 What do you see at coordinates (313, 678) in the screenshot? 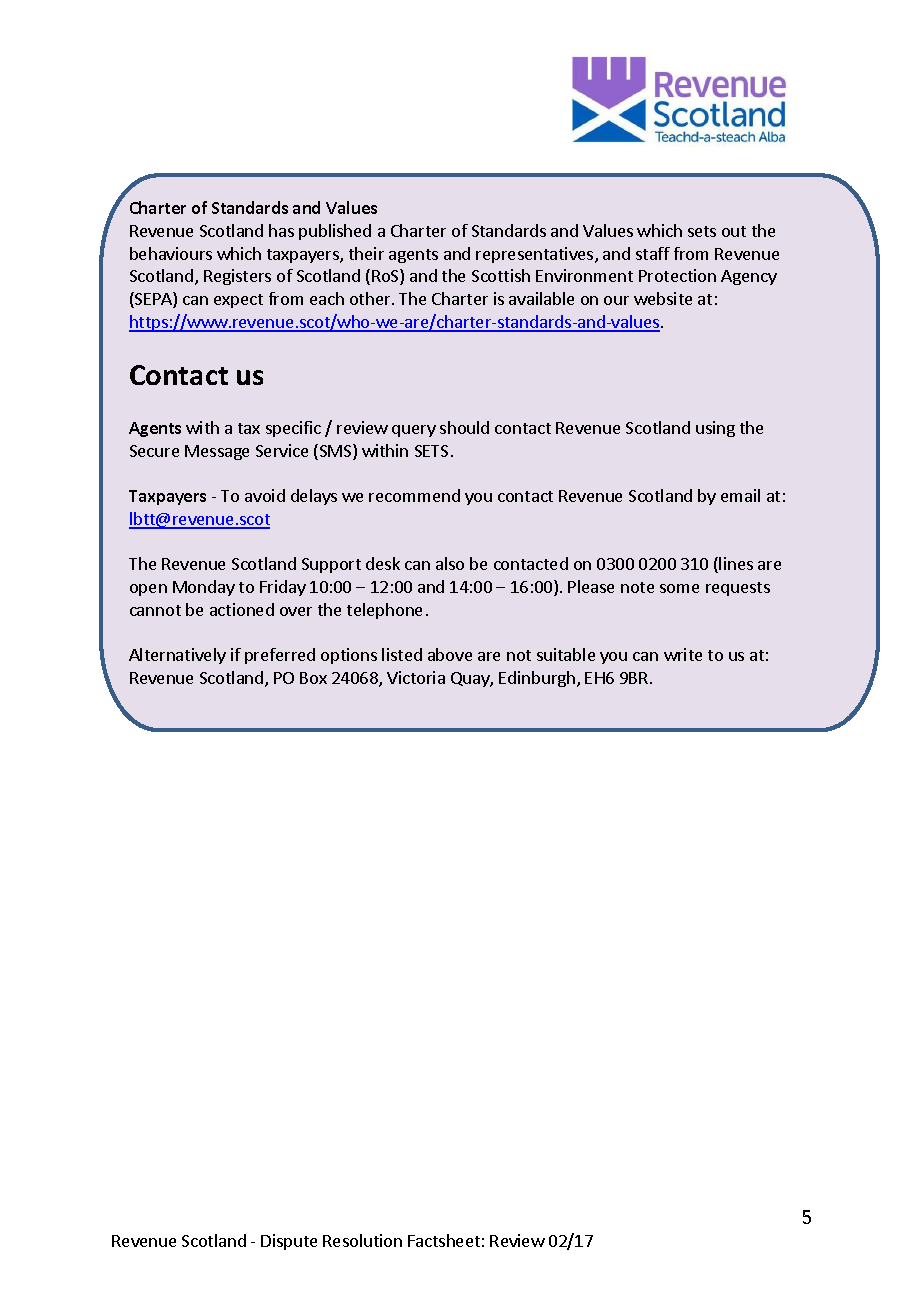
I see `Box` at bounding box center [313, 678].
